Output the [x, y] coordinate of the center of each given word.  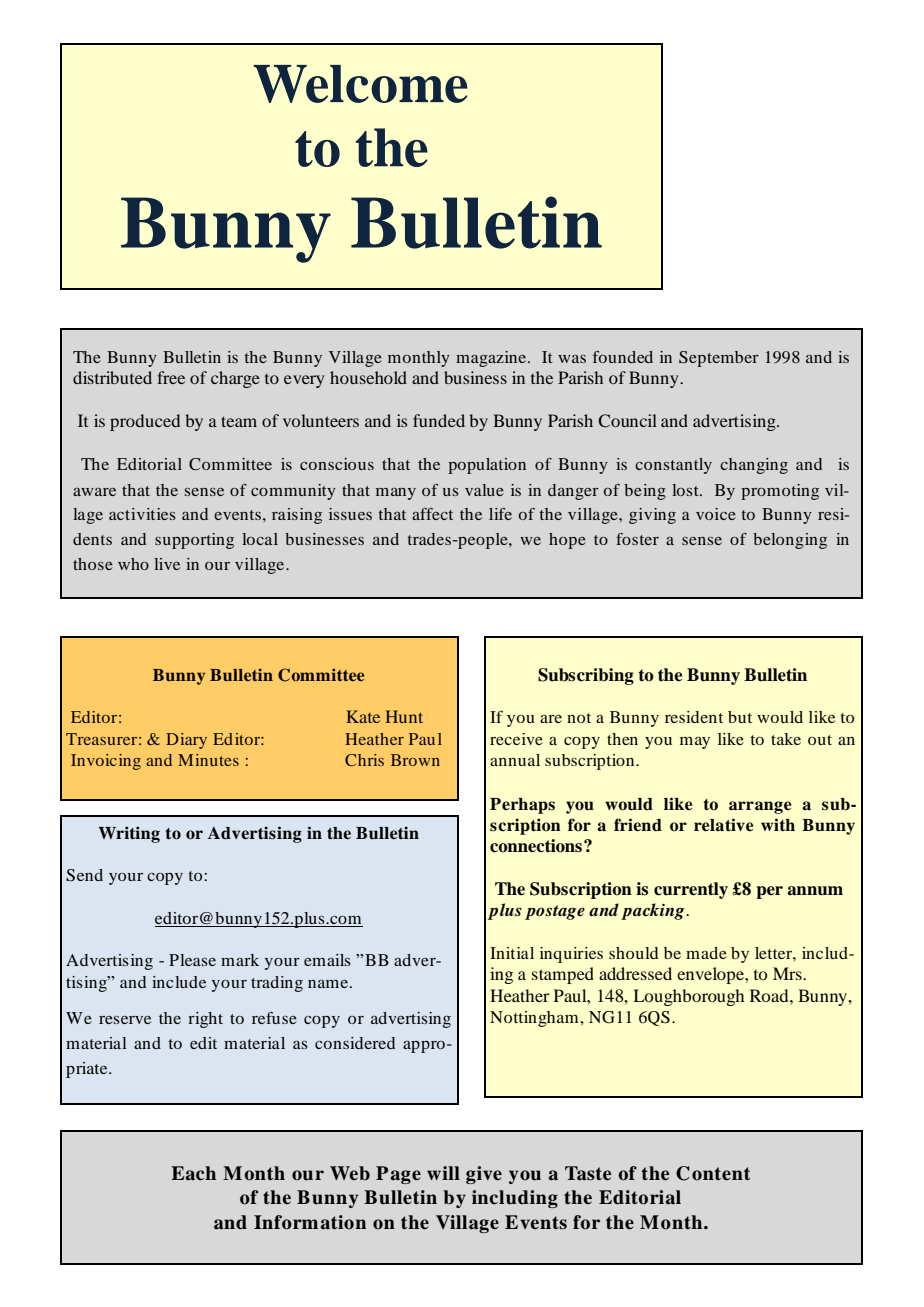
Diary [186, 741]
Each [193, 1173]
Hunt [404, 716]
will [443, 1173]
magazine [492, 359]
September [719, 359]
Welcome [360, 84]
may [695, 742]
